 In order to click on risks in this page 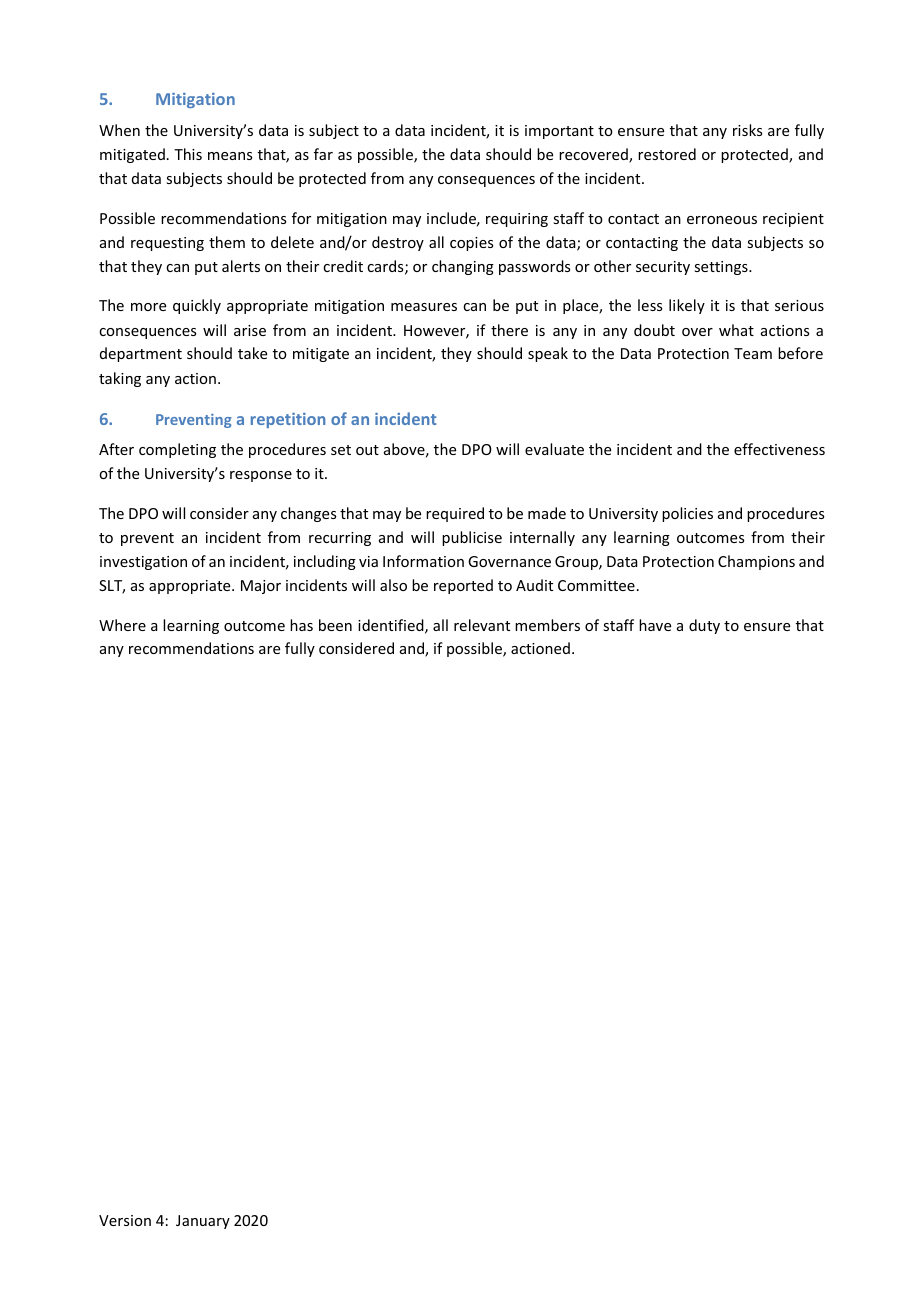, I will do `click(747, 130)`.
